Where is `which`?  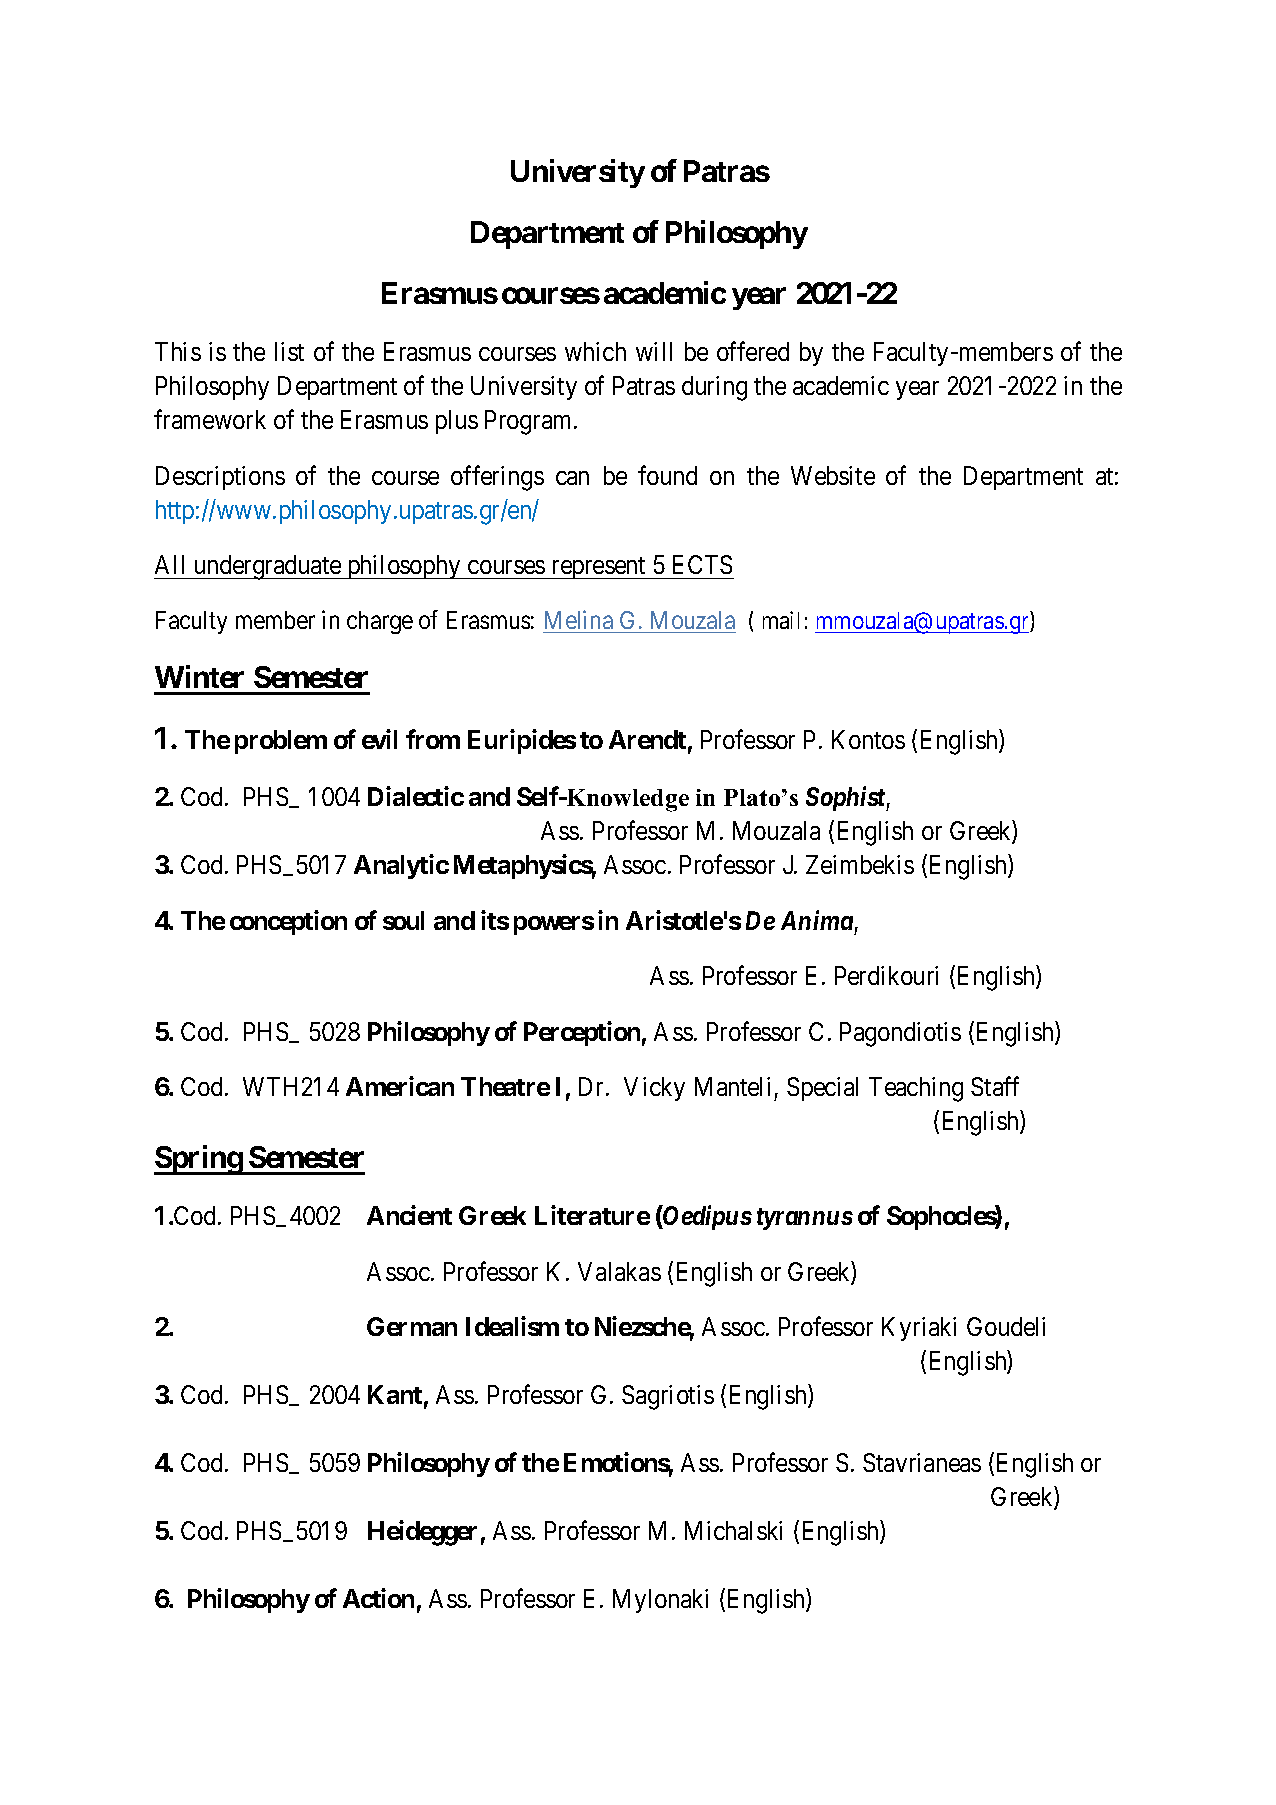 which is located at coordinates (595, 351).
